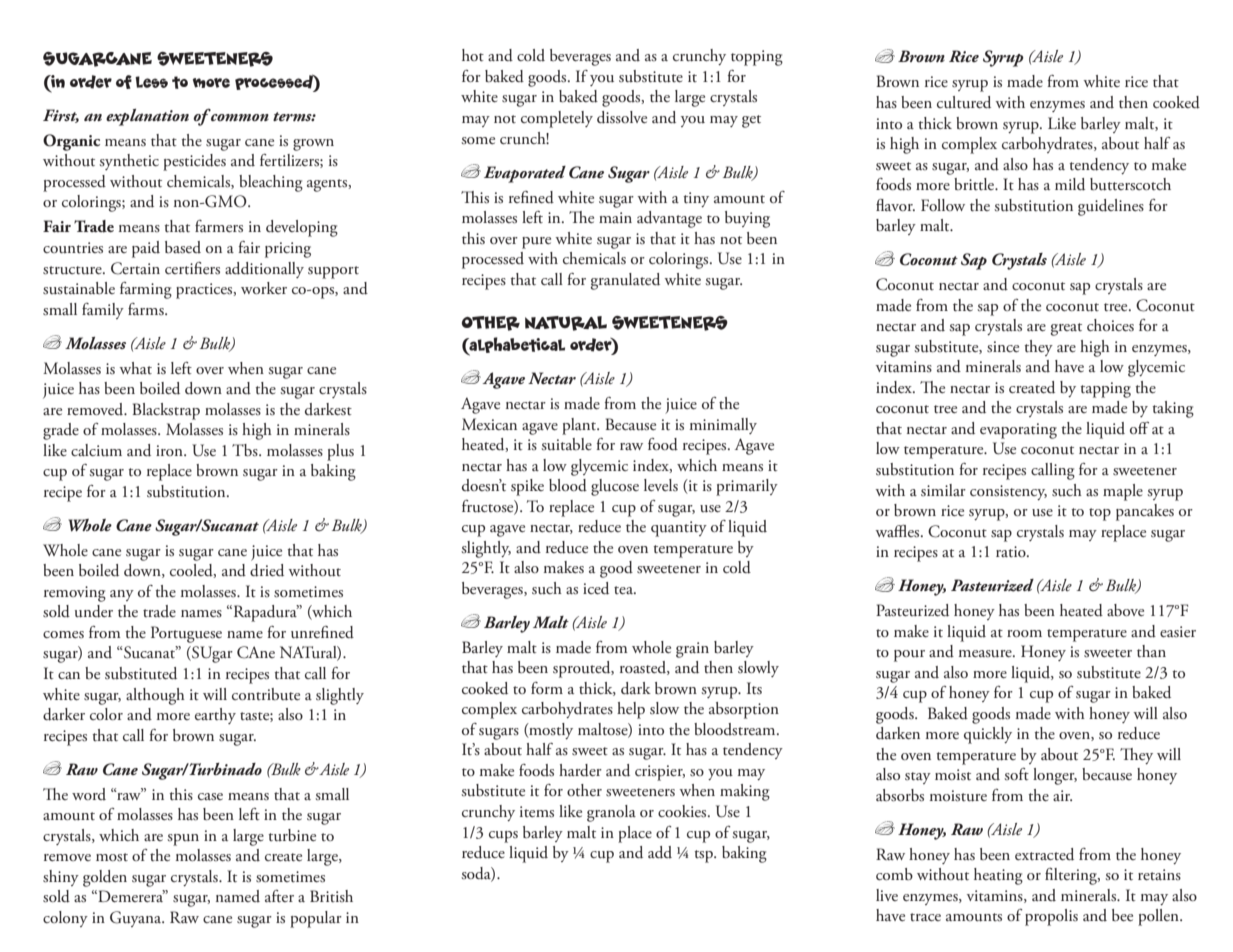 The height and width of the image is (952, 1233). Describe the element at coordinates (1072, 876) in the image. I see `filtering` at that location.
